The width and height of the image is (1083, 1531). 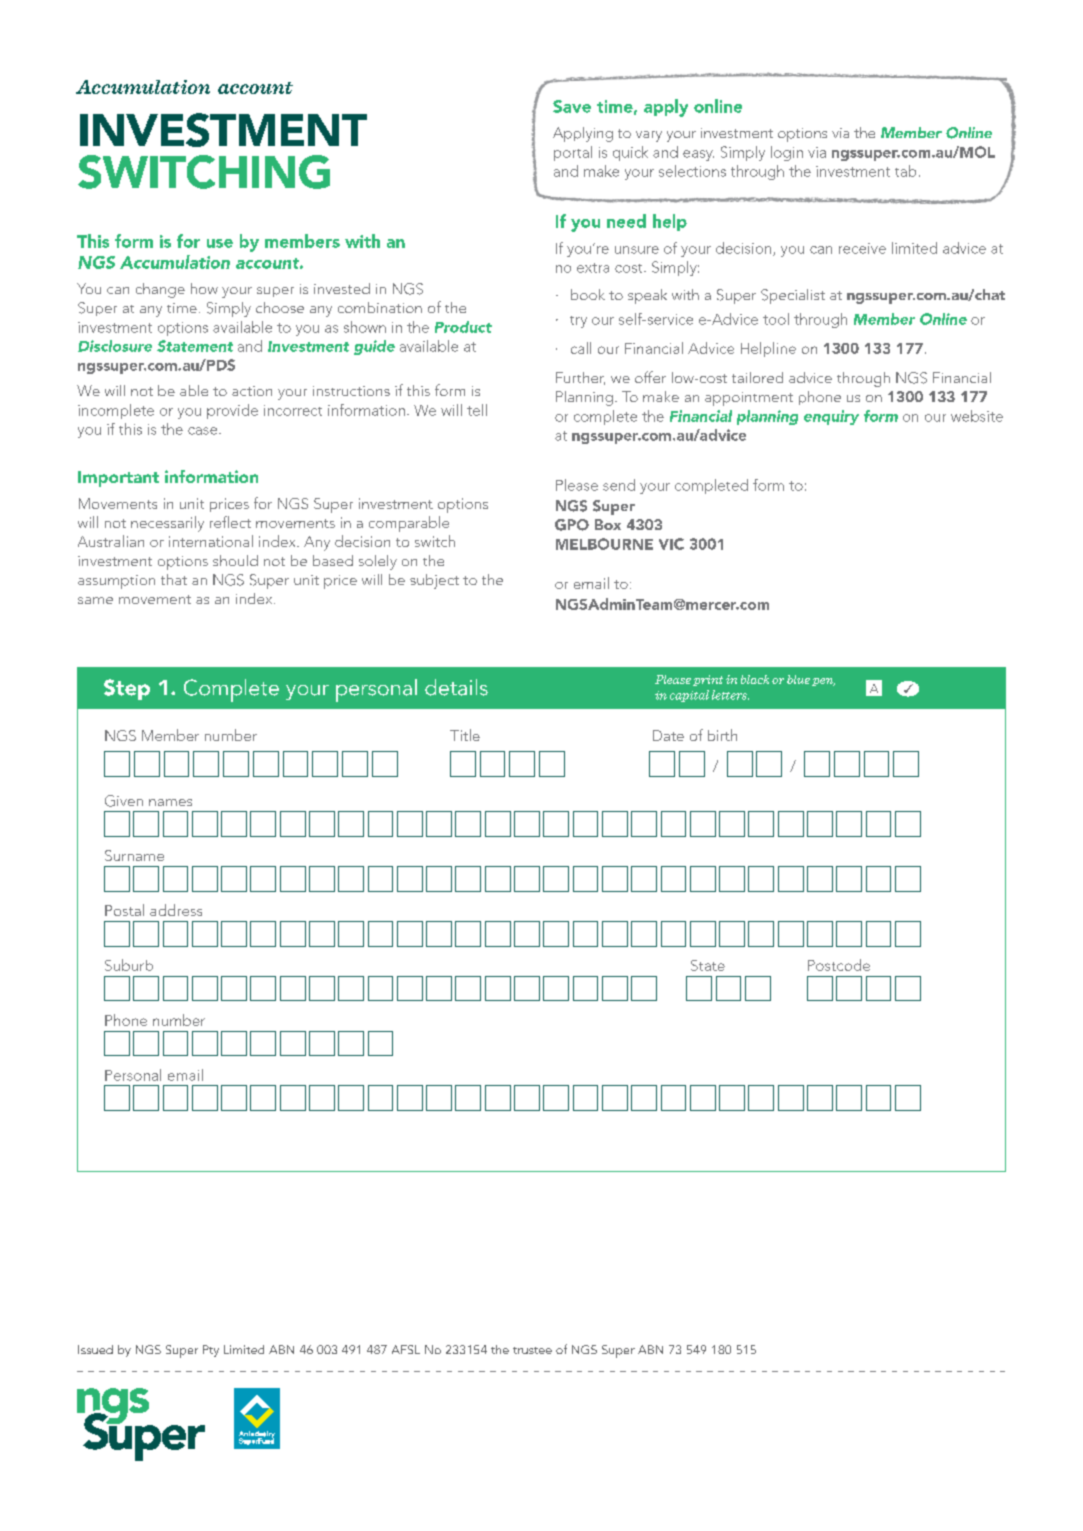 I want to click on Surname, so click(x=134, y=855).
